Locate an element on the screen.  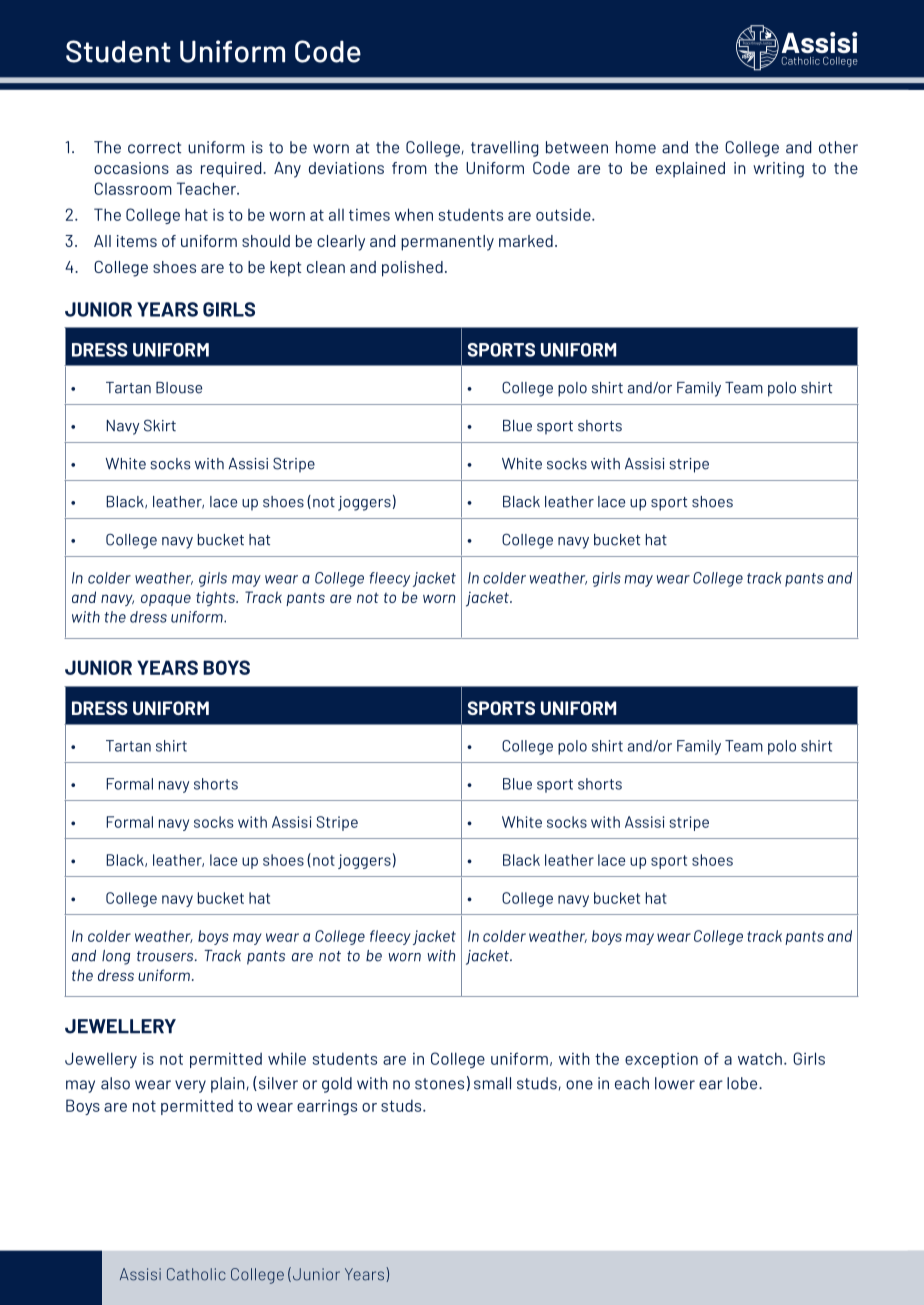
watch is located at coordinates (760, 1058).
